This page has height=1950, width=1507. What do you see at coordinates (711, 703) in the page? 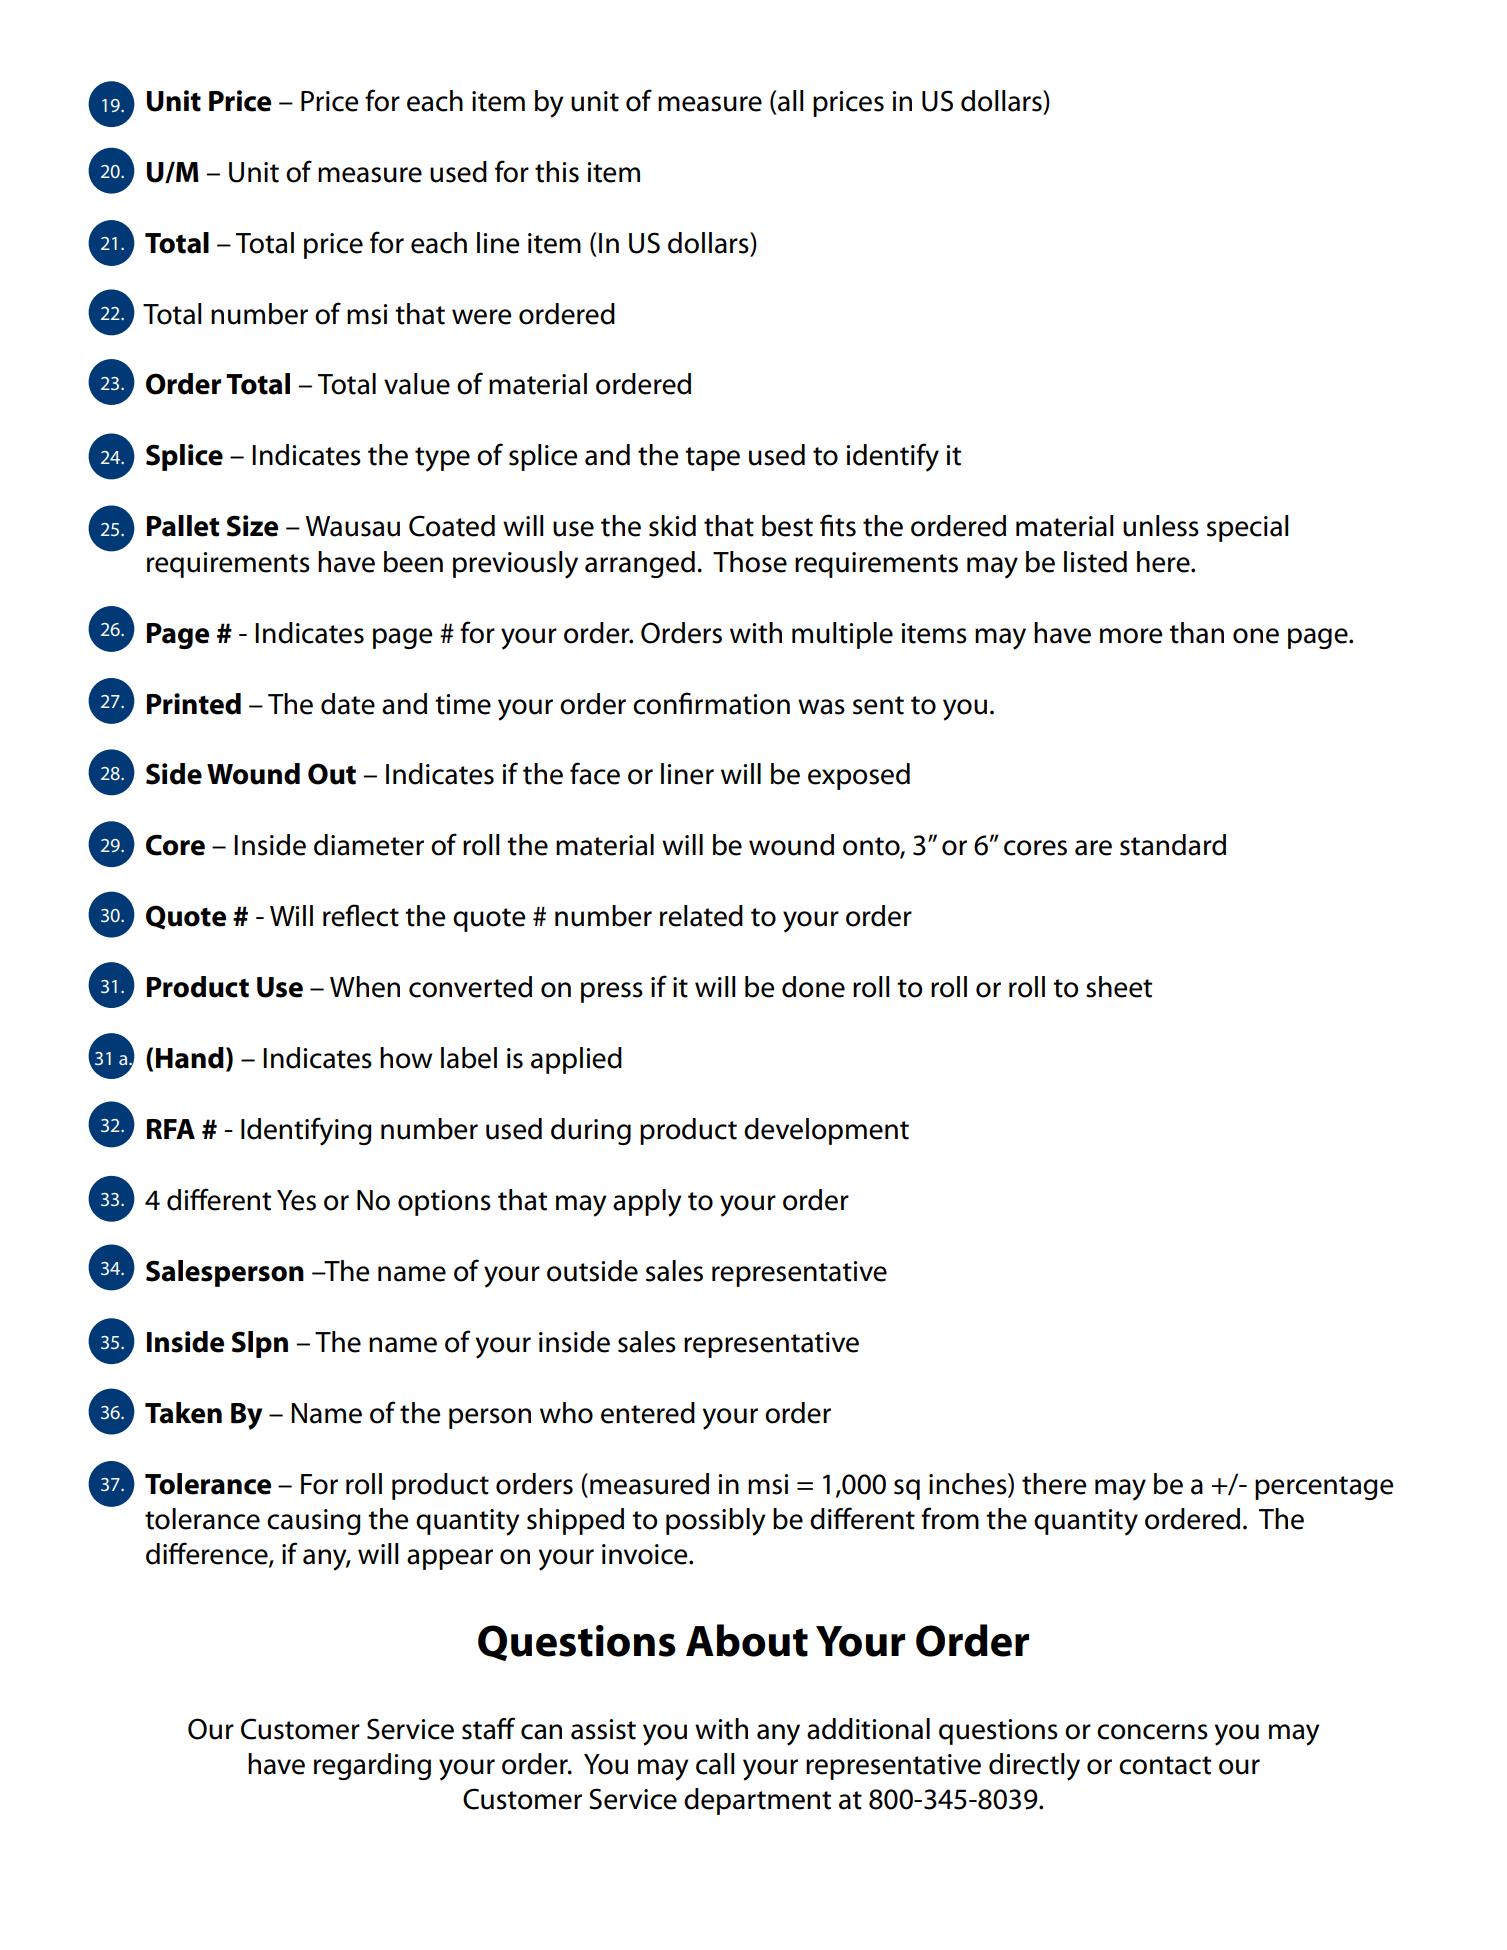
I see `confirmation` at bounding box center [711, 703].
